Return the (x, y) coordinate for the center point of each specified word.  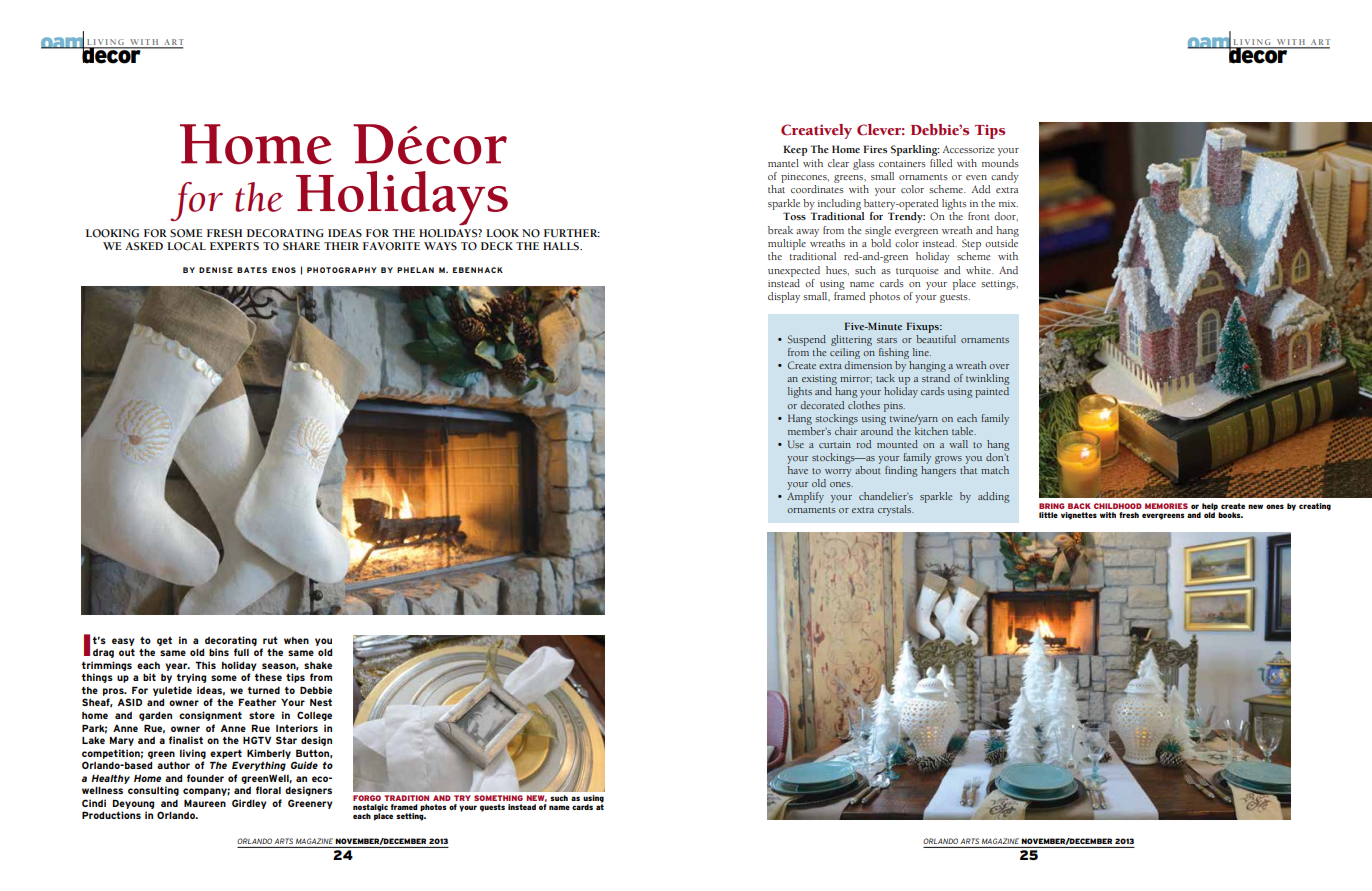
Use (796, 444)
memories (1166, 506)
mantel (783, 163)
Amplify (805, 496)
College (314, 716)
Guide (304, 765)
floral (268, 790)
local (186, 246)
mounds (1000, 163)
